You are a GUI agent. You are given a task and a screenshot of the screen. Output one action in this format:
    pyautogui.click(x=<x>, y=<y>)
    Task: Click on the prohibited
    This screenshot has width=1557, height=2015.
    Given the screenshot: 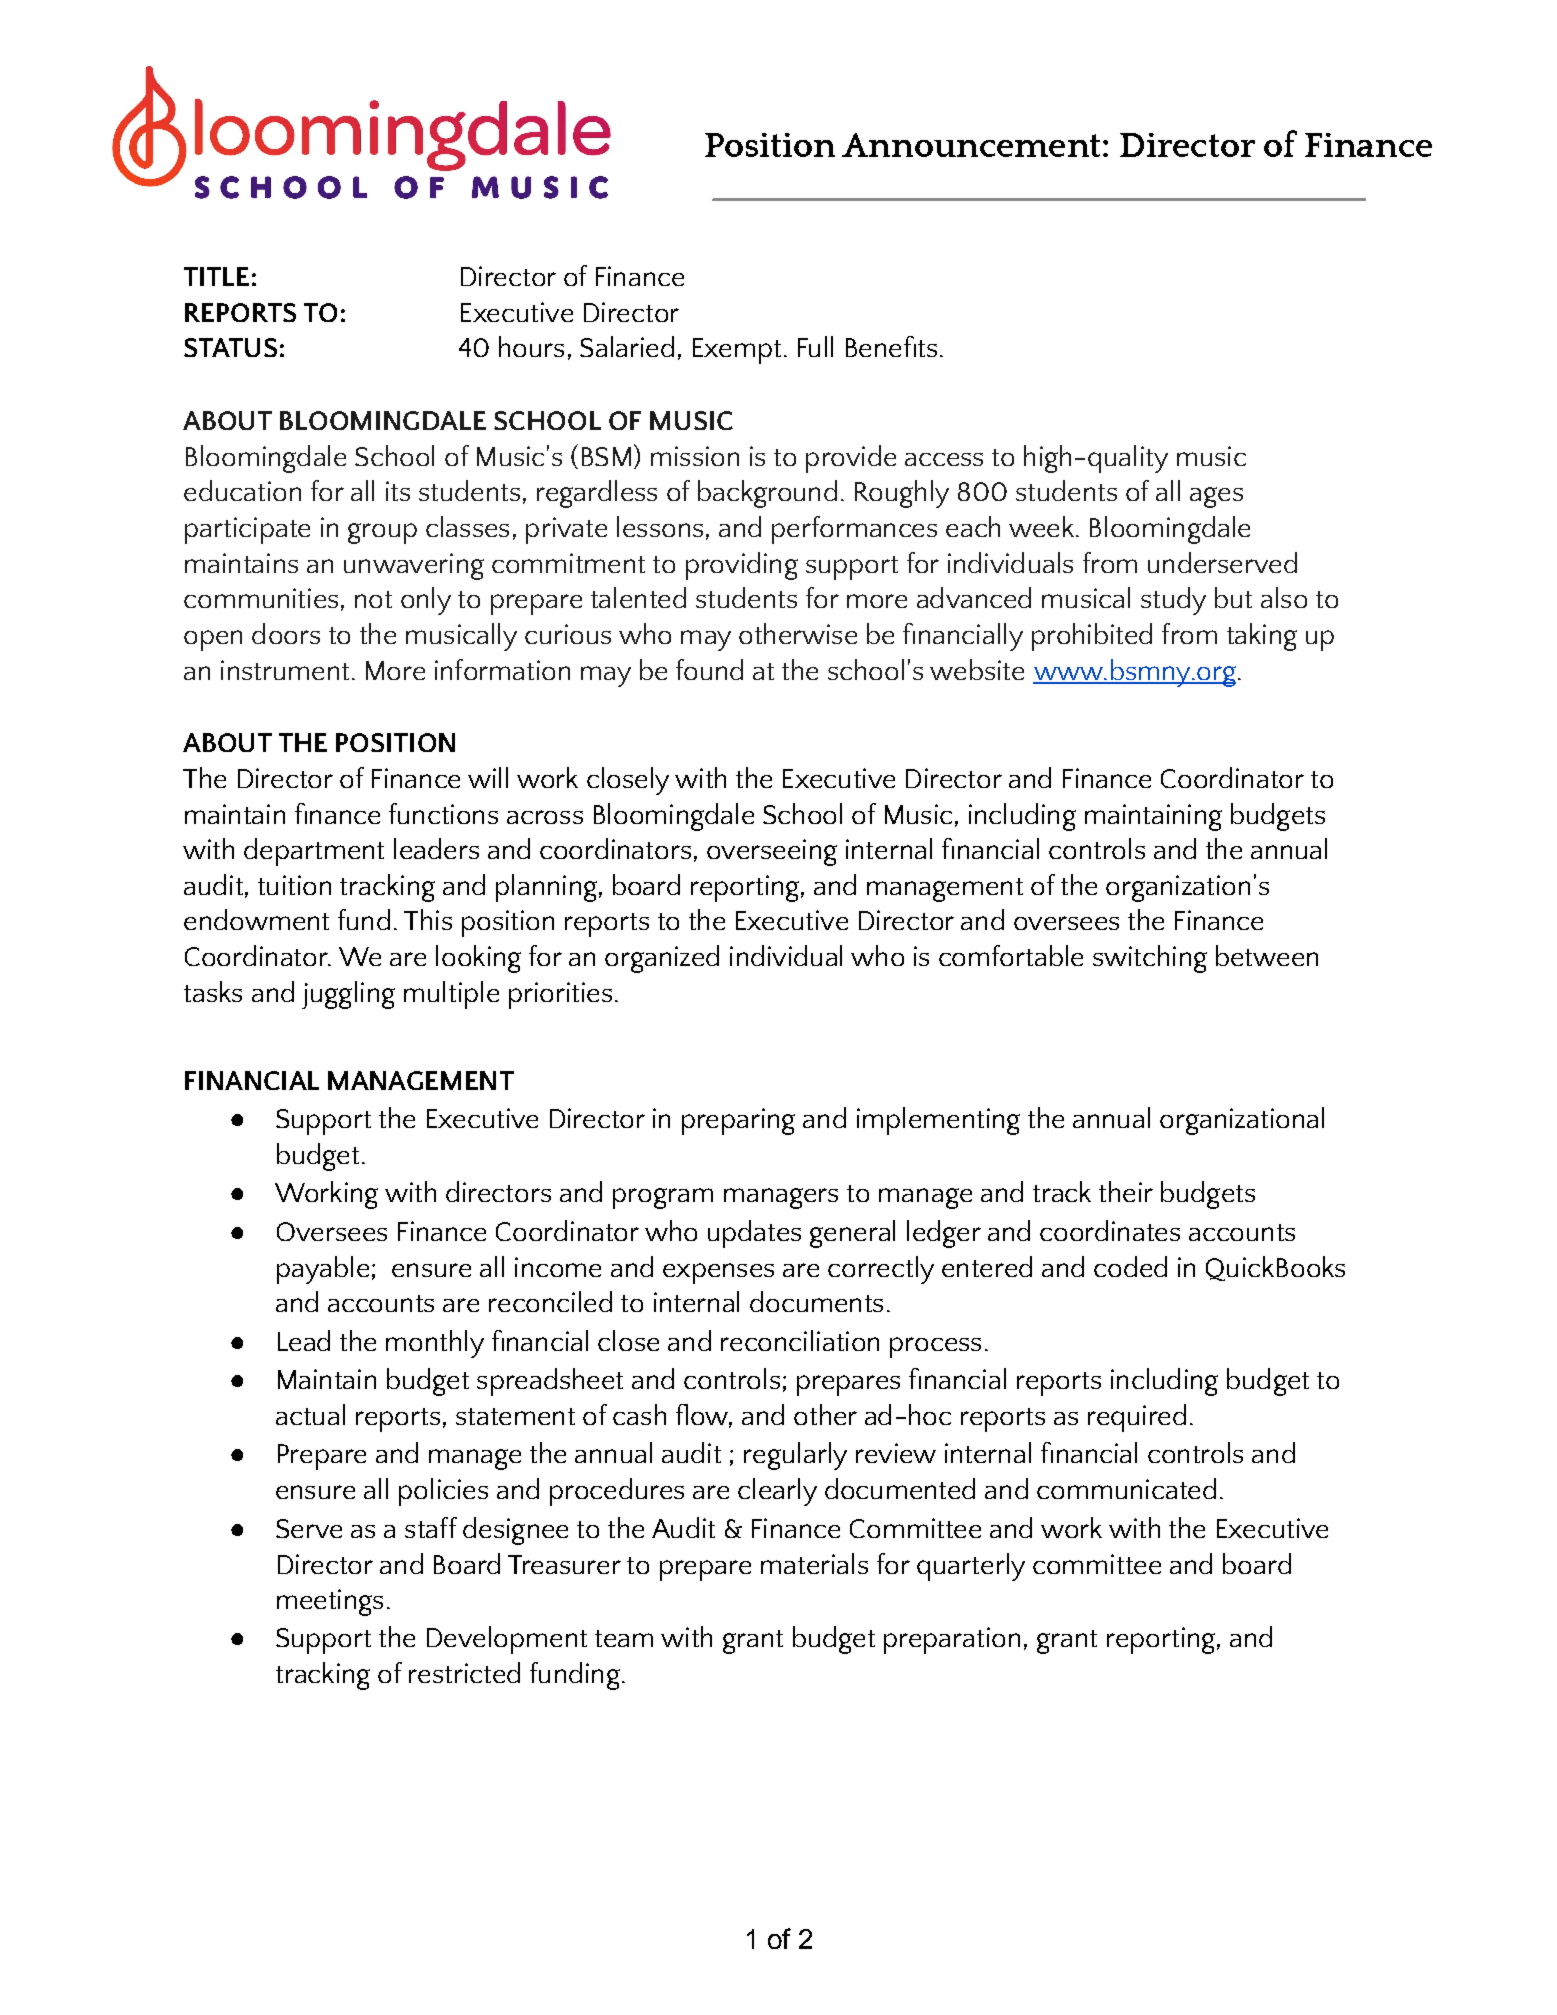 What is the action you would take?
    pyautogui.click(x=1092, y=637)
